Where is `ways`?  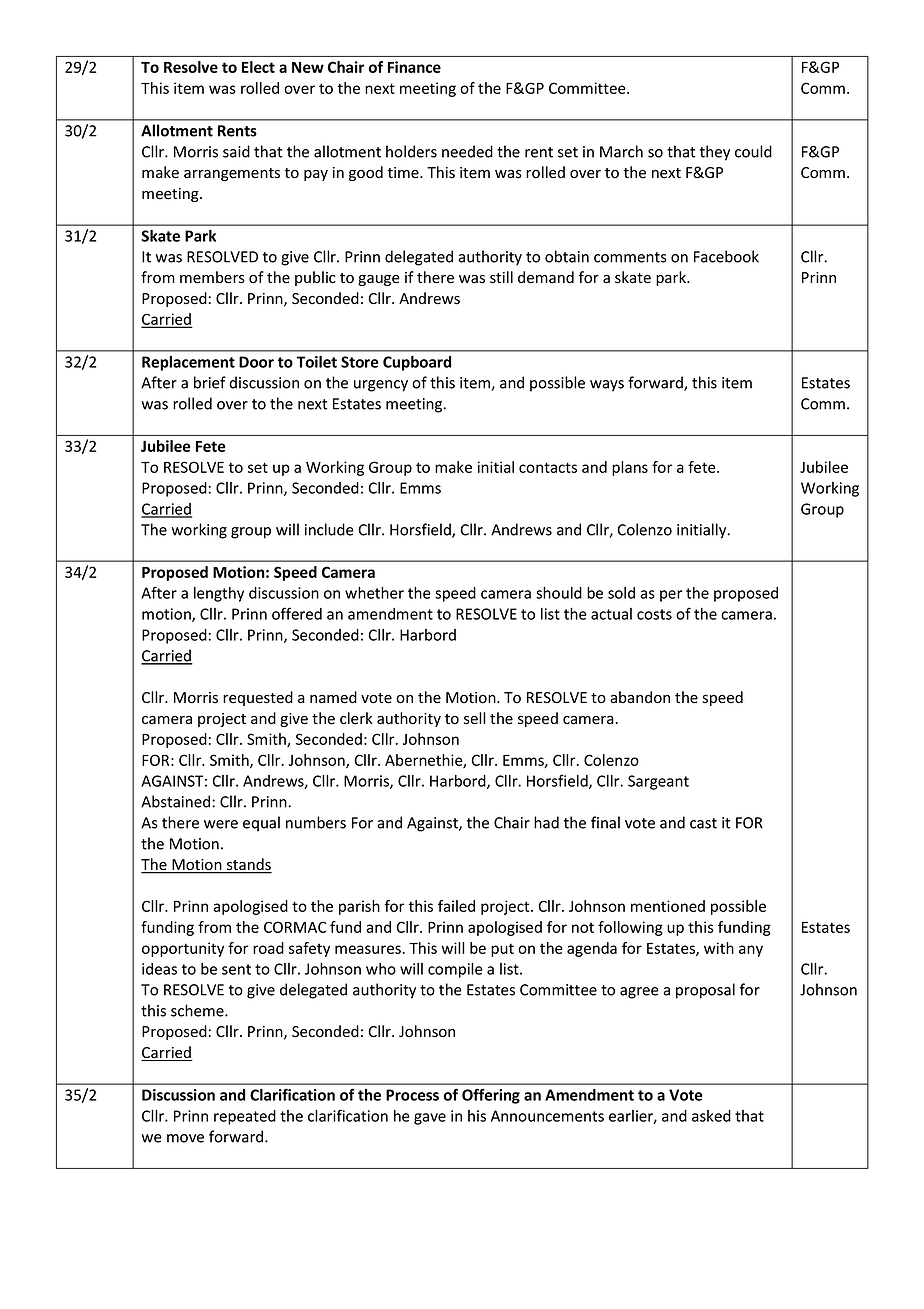
ways is located at coordinates (607, 386).
